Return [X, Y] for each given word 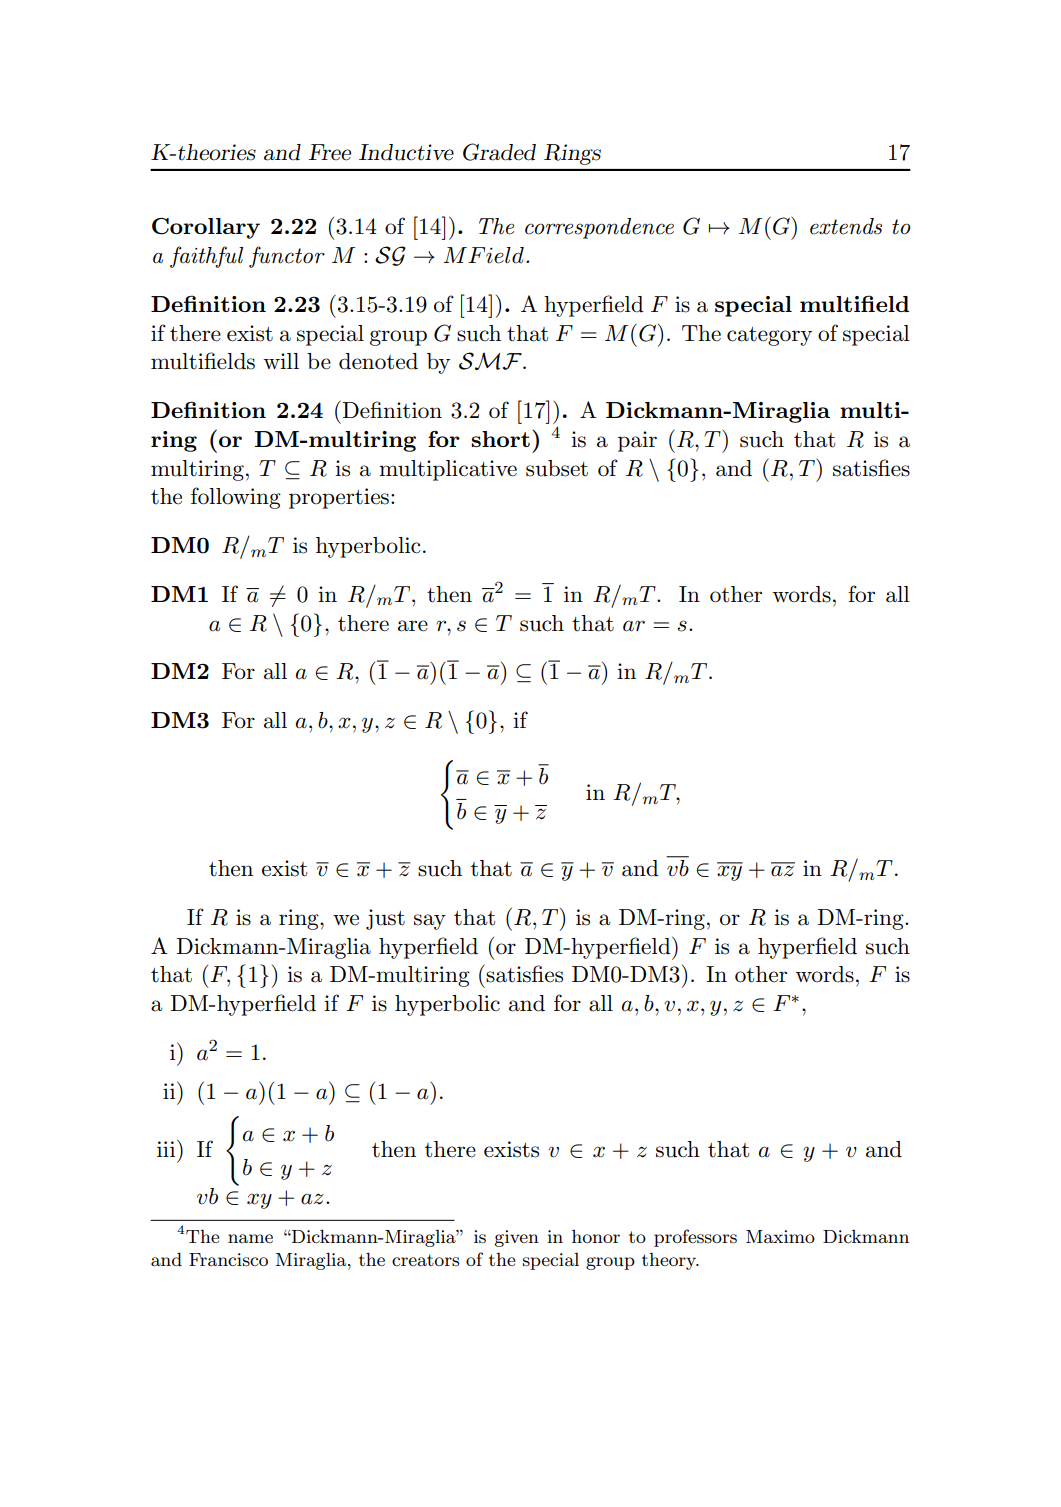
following [236, 498]
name [250, 1238]
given [517, 1238]
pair [637, 441]
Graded [499, 152]
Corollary [206, 228]
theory [670, 1261]
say [430, 922]
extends [846, 226]
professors [695, 1238]
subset [557, 468]
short [500, 439]
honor [596, 1236]
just [385, 919]
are [413, 626]
